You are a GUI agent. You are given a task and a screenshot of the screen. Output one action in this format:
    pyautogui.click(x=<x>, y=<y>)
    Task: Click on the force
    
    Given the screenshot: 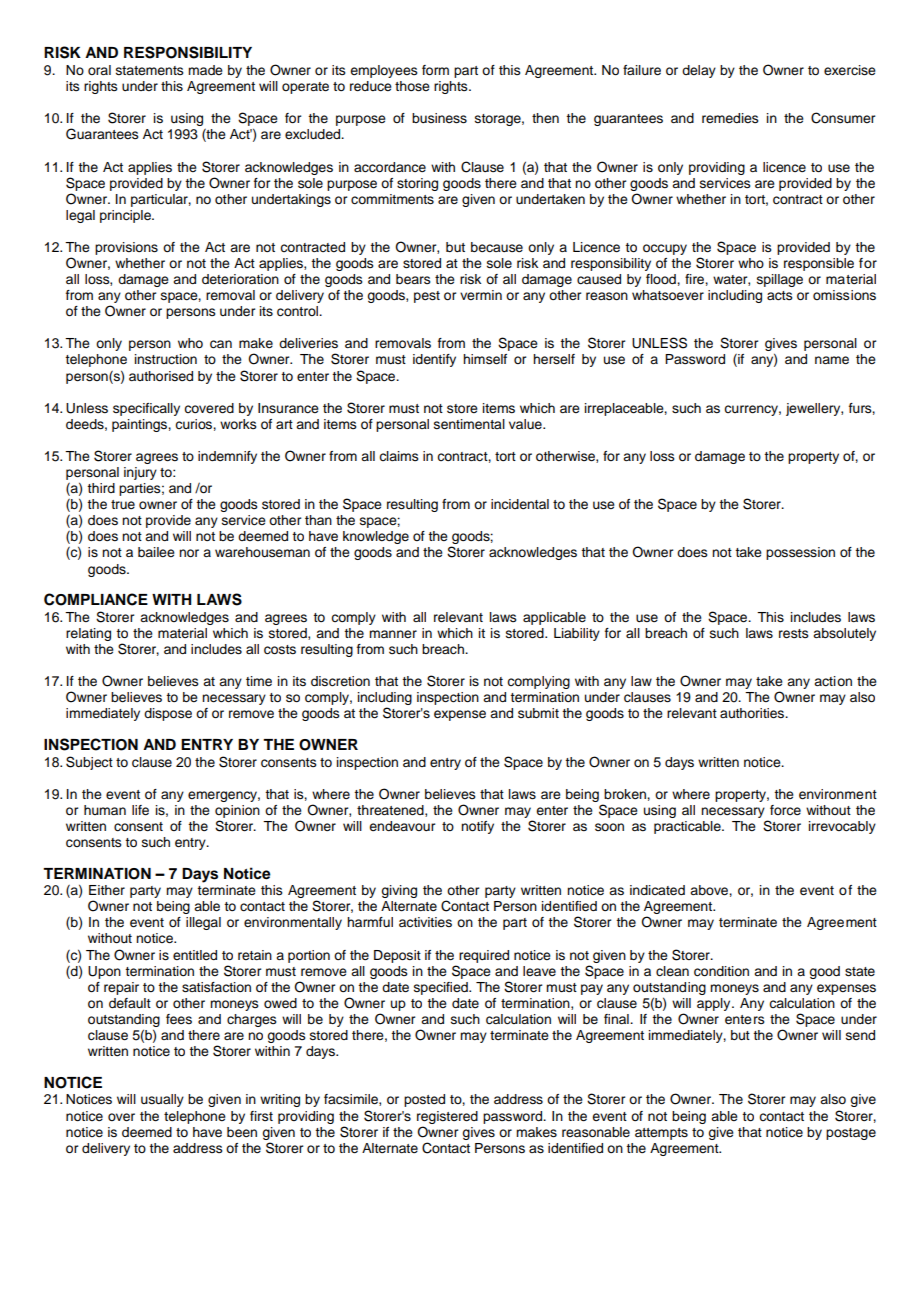 What is the action you would take?
    pyautogui.click(x=785, y=810)
